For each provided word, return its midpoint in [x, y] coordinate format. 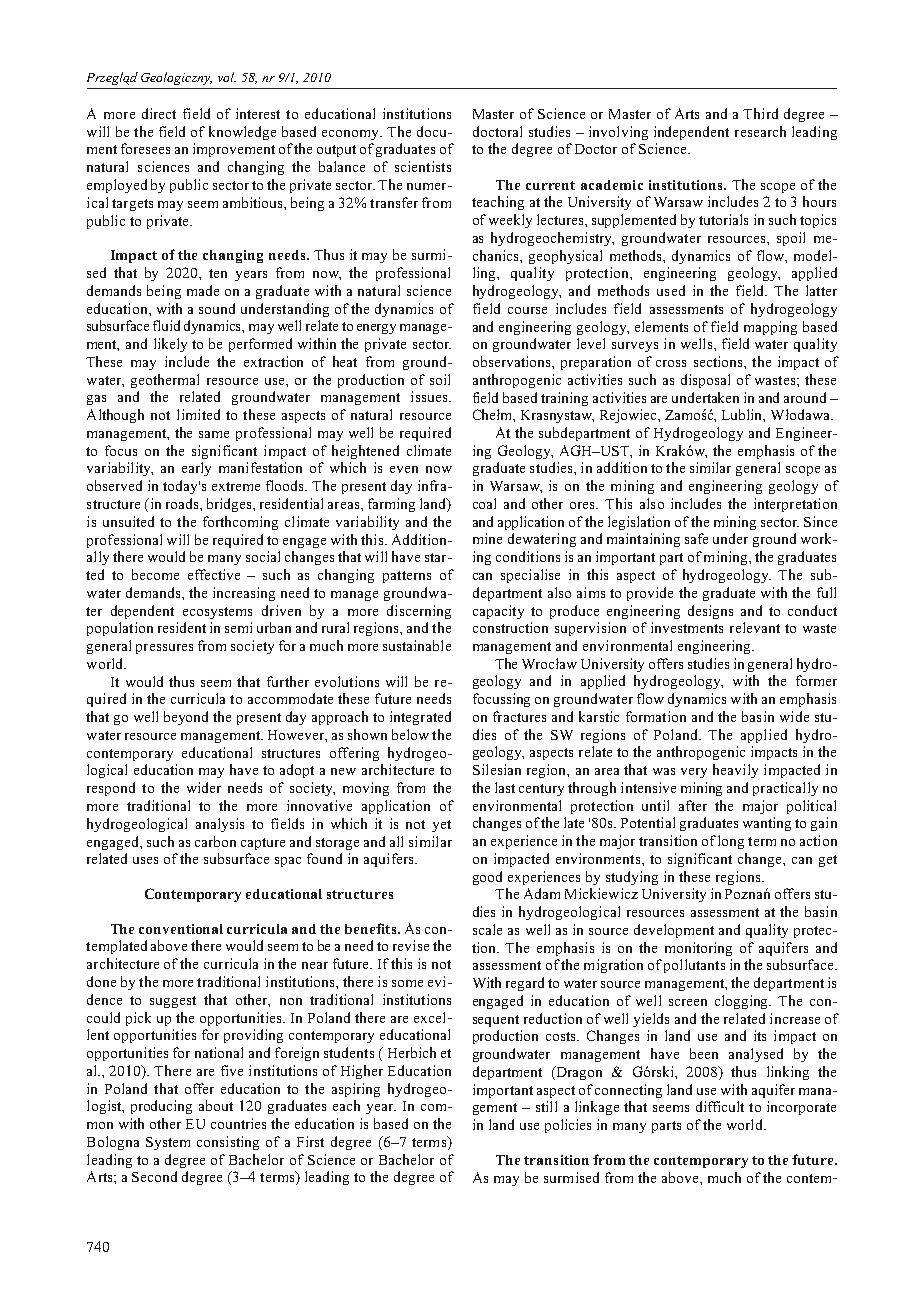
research [760, 131]
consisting [228, 1143]
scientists [423, 166]
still [546, 1106]
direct [159, 113]
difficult [720, 1106]
